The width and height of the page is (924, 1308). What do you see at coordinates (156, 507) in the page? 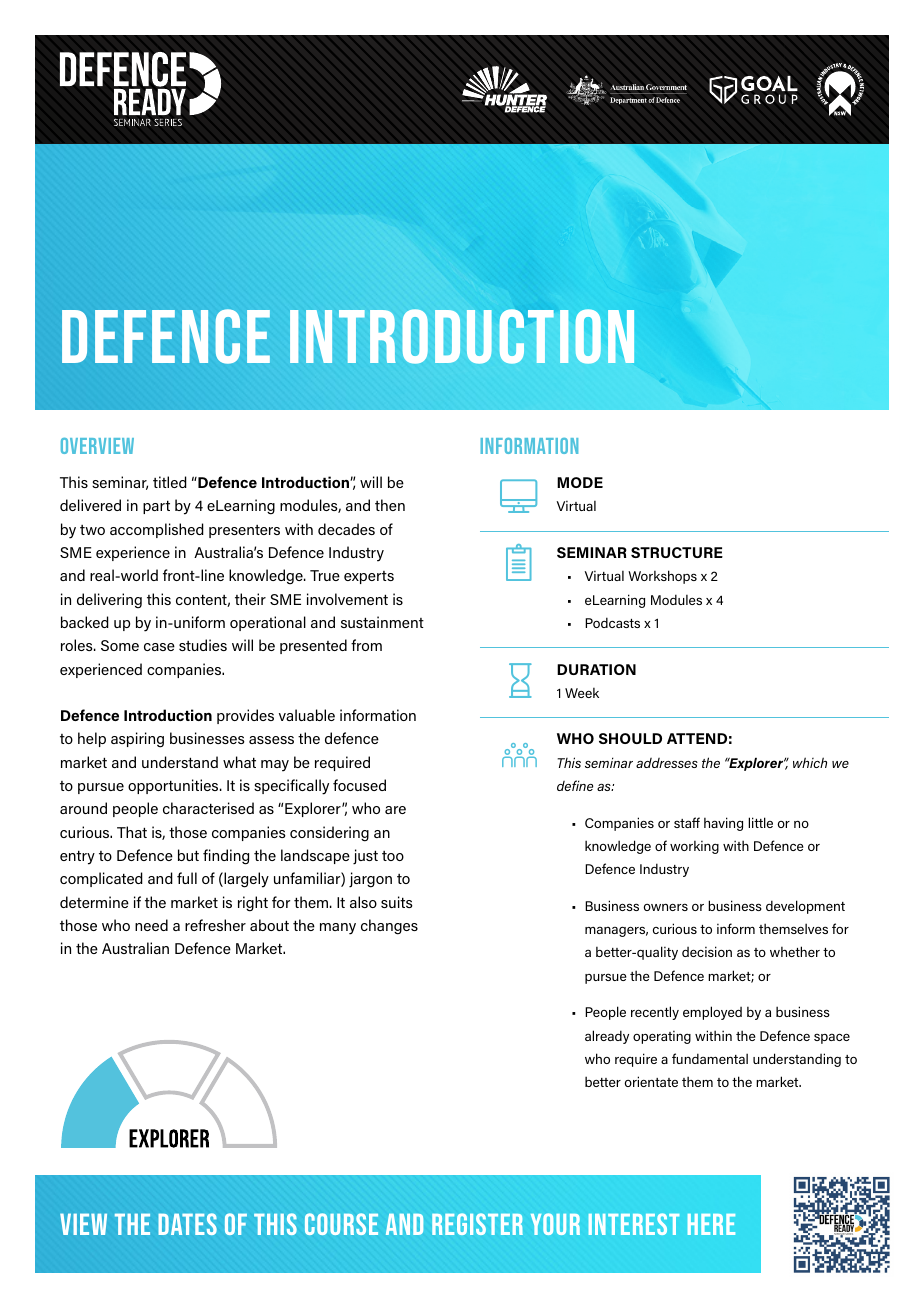
I see `part` at bounding box center [156, 507].
